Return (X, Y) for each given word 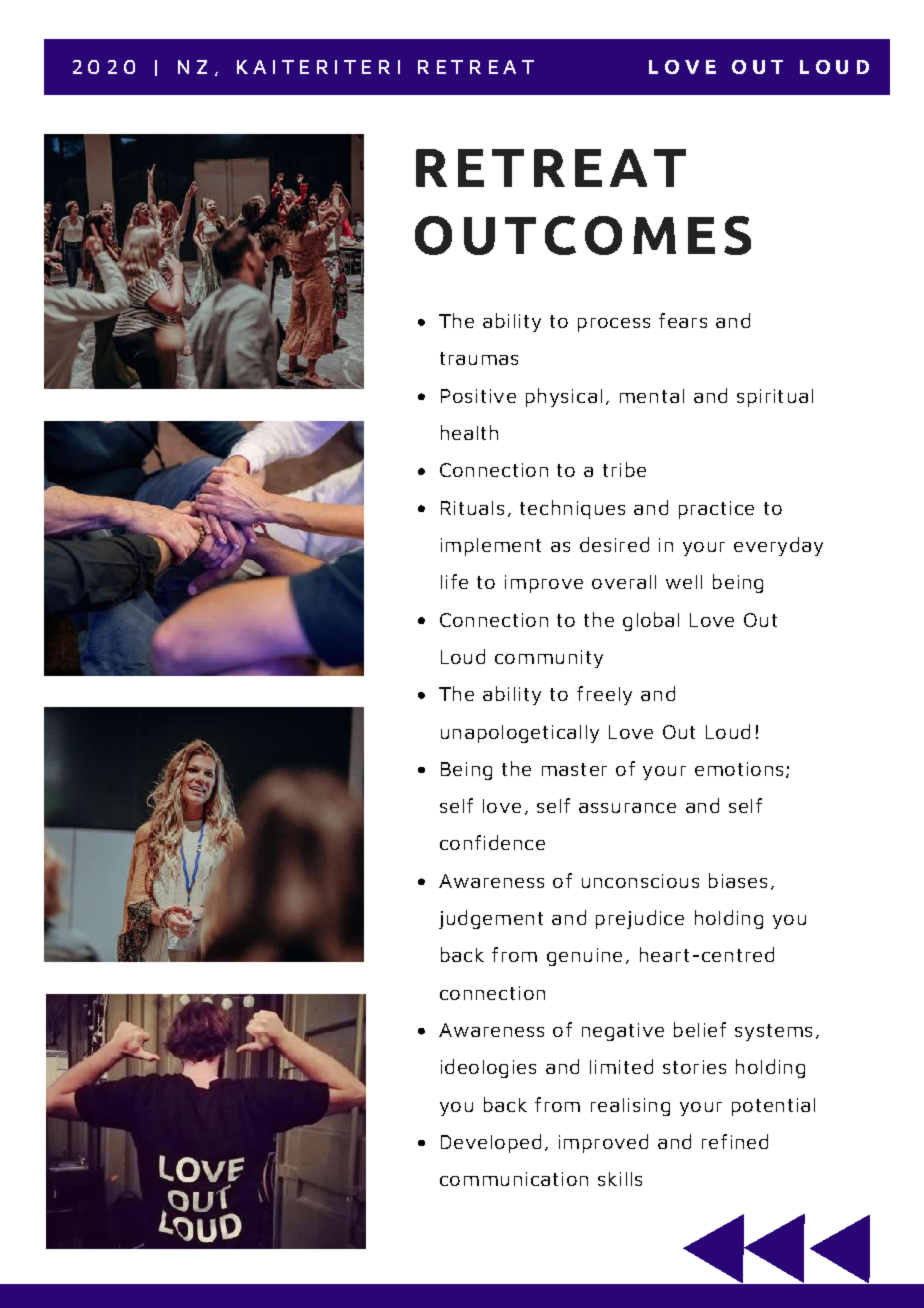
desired (614, 544)
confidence (492, 842)
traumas (479, 358)
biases (738, 880)
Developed (491, 1143)
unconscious (640, 881)
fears (683, 320)
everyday (778, 546)
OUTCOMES (583, 235)
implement (491, 547)
